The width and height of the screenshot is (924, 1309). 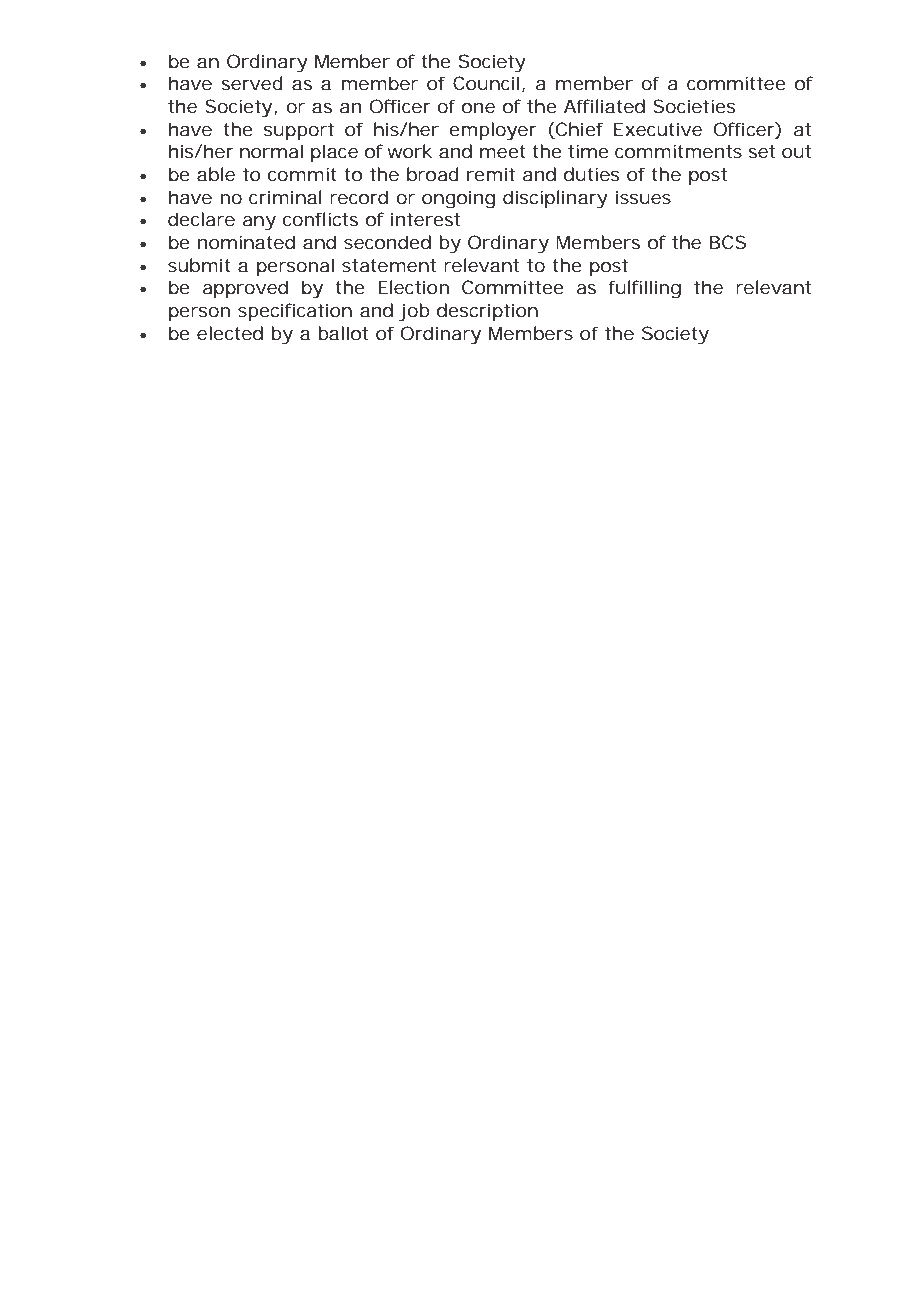 What do you see at coordinates (230, 333) in the screenshot?
I see `elected` at bounding box center [230, 333].
